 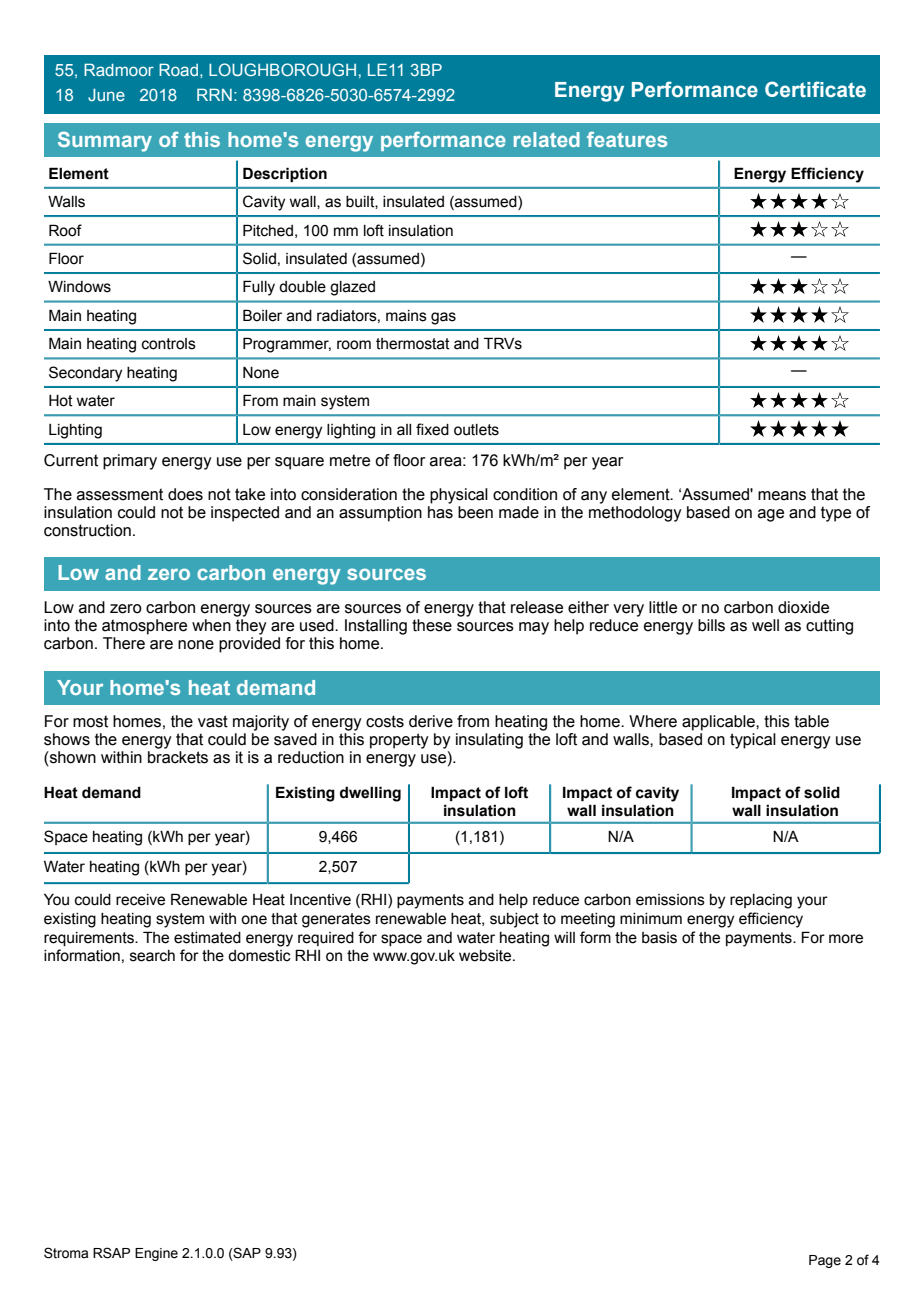 I want to click on Engine, so click(x=156, y=1254).
